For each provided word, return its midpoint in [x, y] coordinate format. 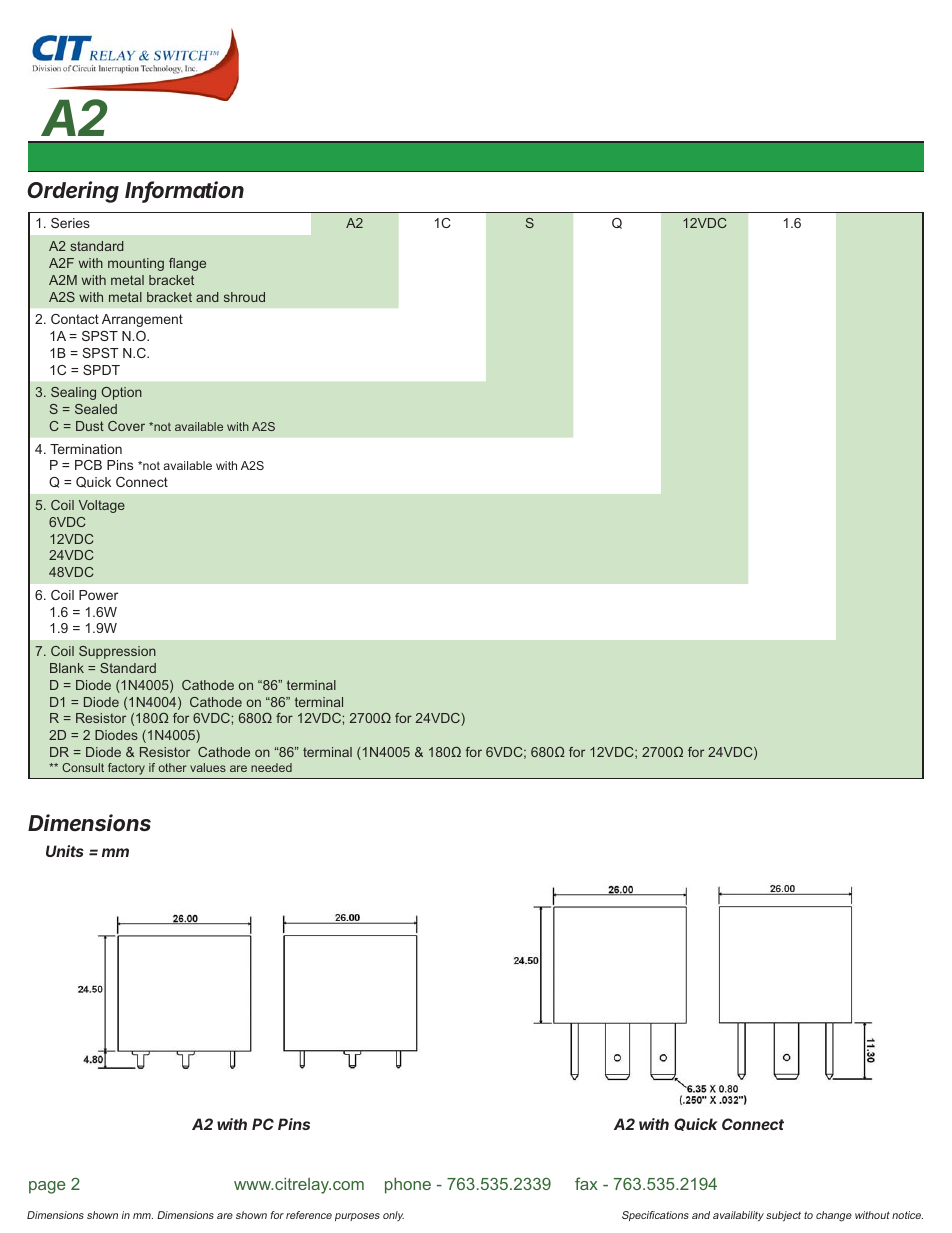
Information [184, 191]
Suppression [117, 652]
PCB [88, 465]
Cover [126, 426]
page [47, 1187]
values [208, 767]
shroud [244, 297]
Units [65, 851]
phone [408, 1185]
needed [271, 767]
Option [121, 393]
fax [586, 1183]
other [172, 767]
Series [70, 223]
